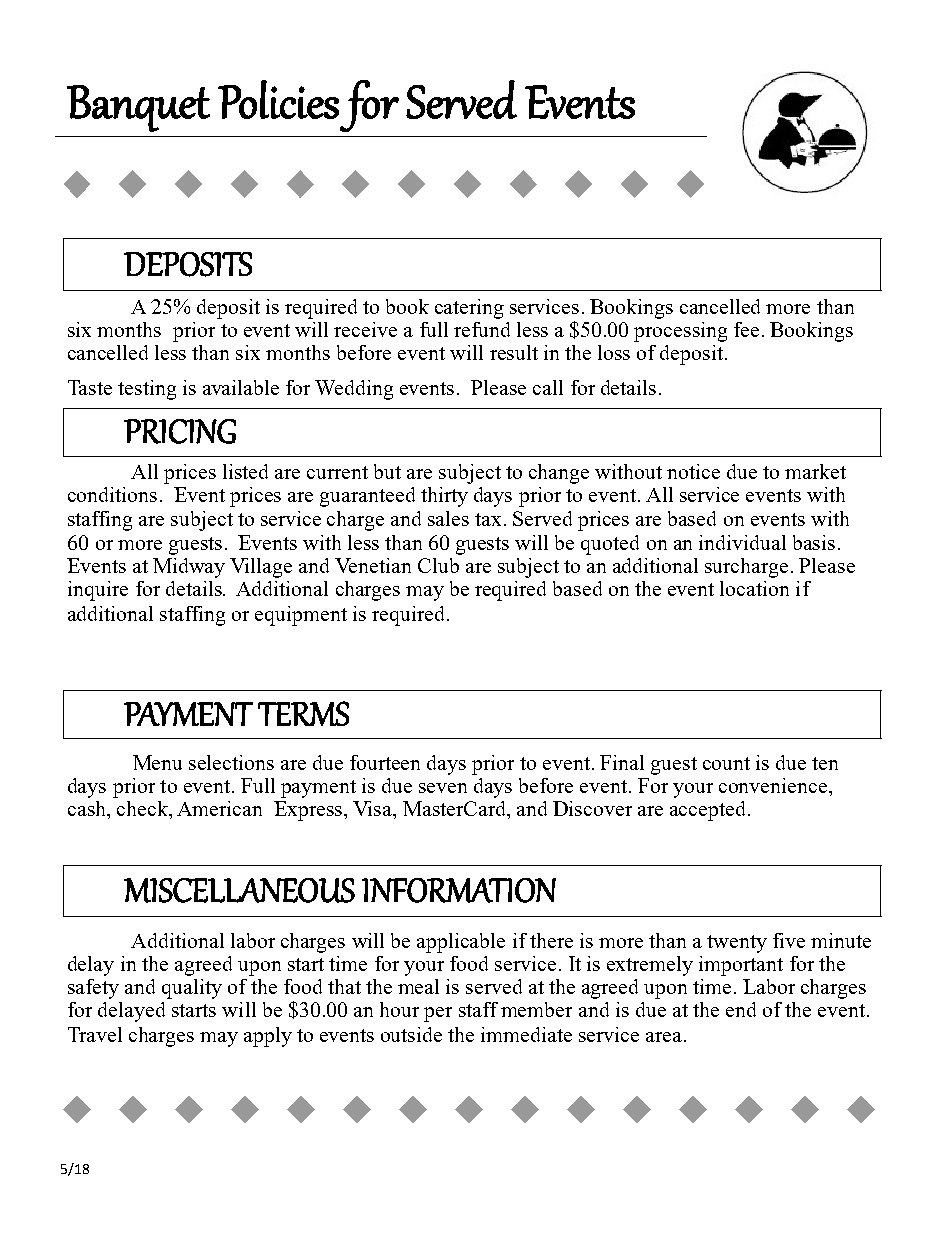 This image has width=952, height=1233. What do you see at coordinates (192, 989) in the image?
I see `quality` at bounding box center [192, 989].
